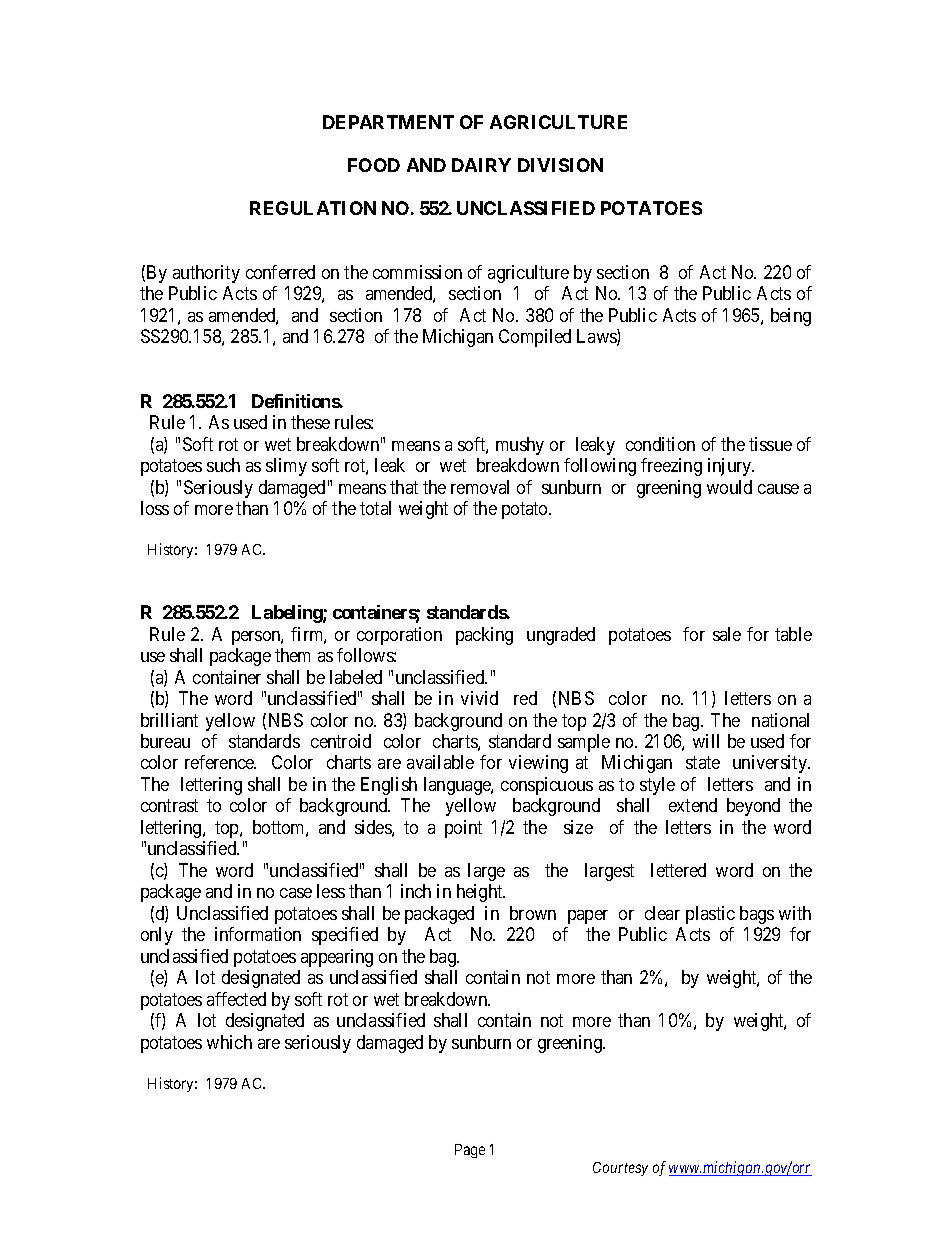 Image resolution: width=952 pixels, height=1233 pixels. I want to click on DIVISION, so click(560, 165).
